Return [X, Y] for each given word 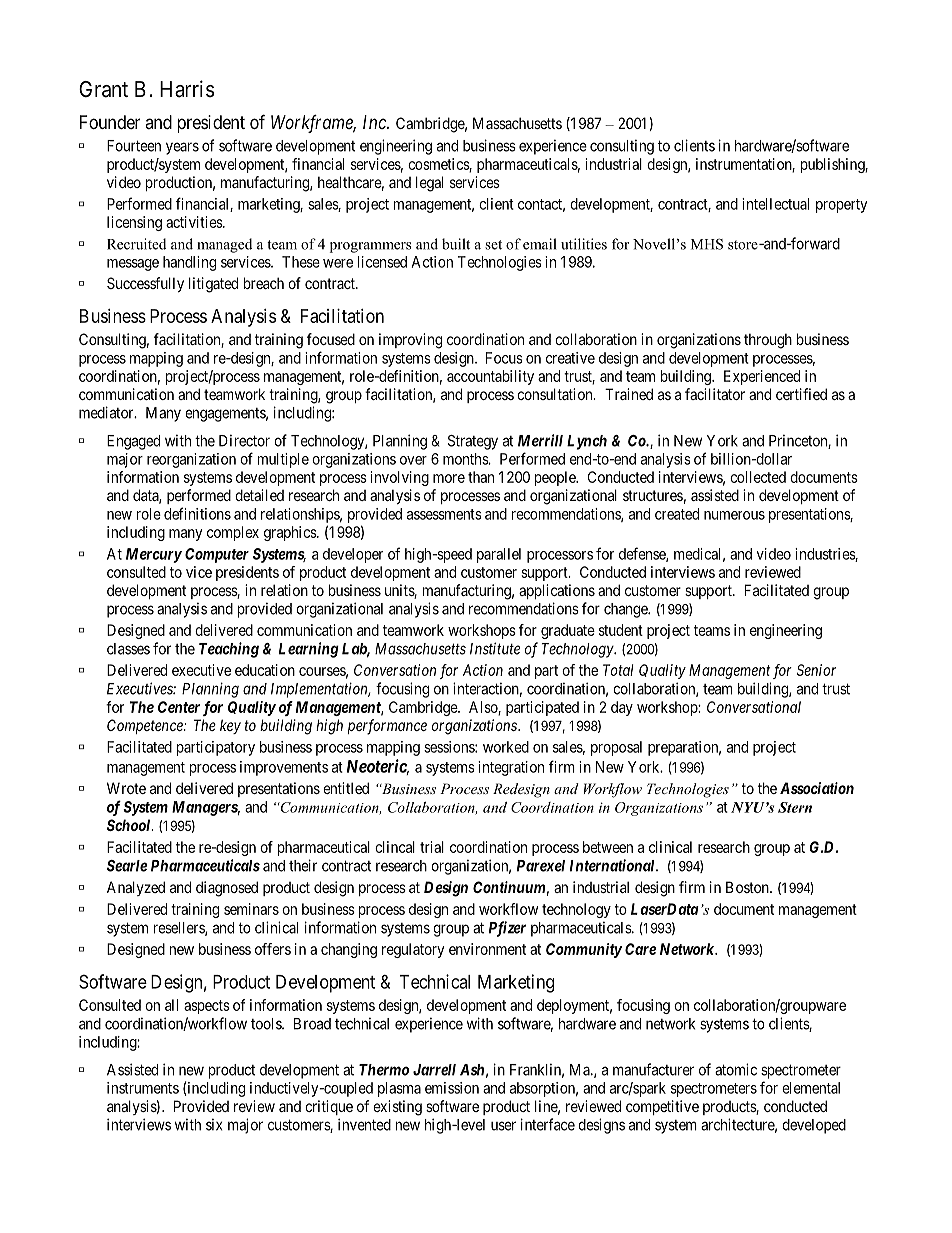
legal [429, 184]
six [214, 1125]
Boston [748, 887]
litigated [213, 285]
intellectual [775, 204]
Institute [495, 648]
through [768, 341]
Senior [816, 670]
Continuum [509, 887]
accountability [490, 377]
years [182, 148]
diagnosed [227, 889]
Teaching [229, 650]
